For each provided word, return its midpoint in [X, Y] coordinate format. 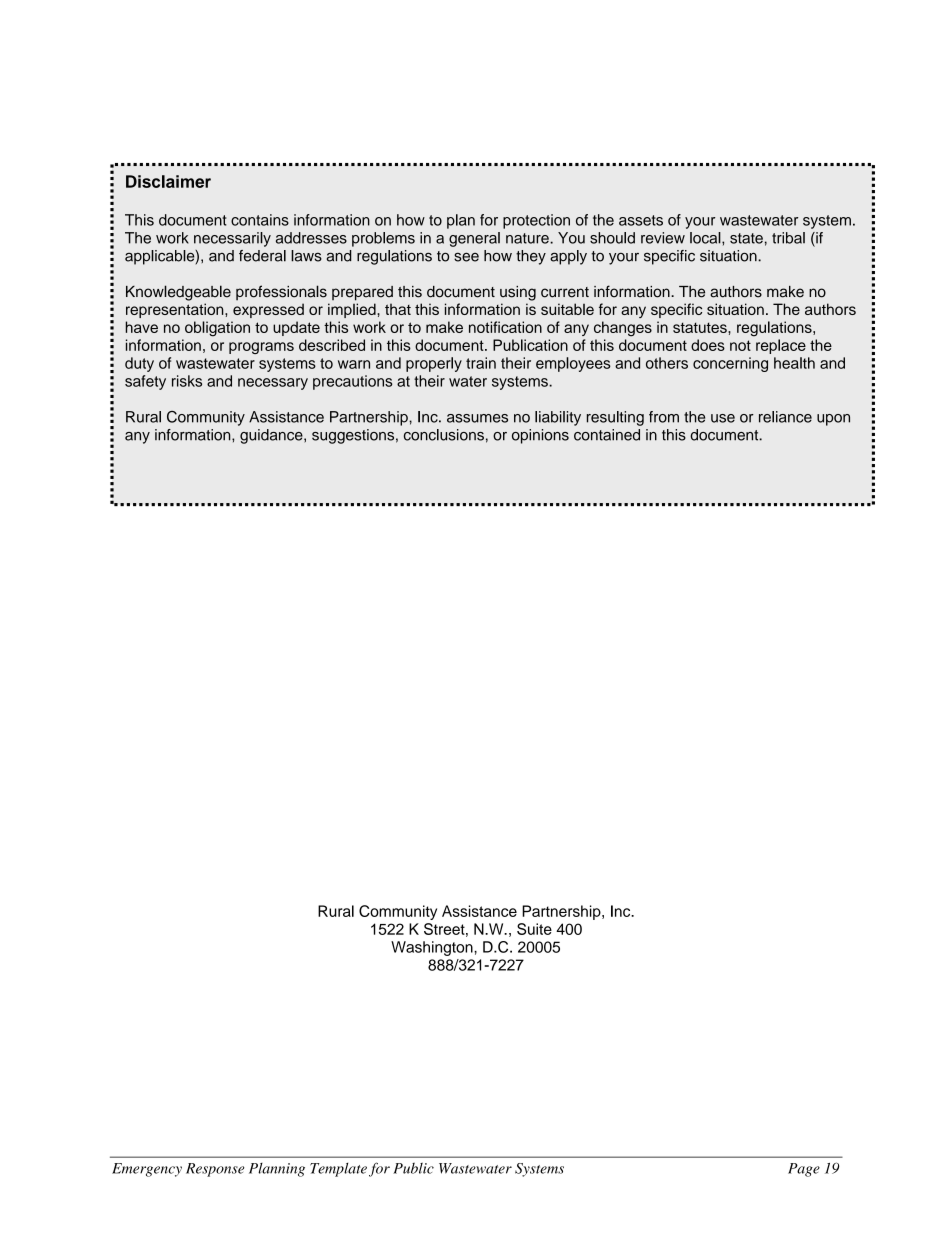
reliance [785, 417]
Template [338, 1170]
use [723, 418]
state [746, 238]
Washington [433, 948]
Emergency [147, 1170]
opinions [540, 436]
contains [260, 220]
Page [804, 1170]
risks [187, 381]
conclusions [444, 435]
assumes [477, 418]
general [474, 239]
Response [215, 1170]
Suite [534, 929]
